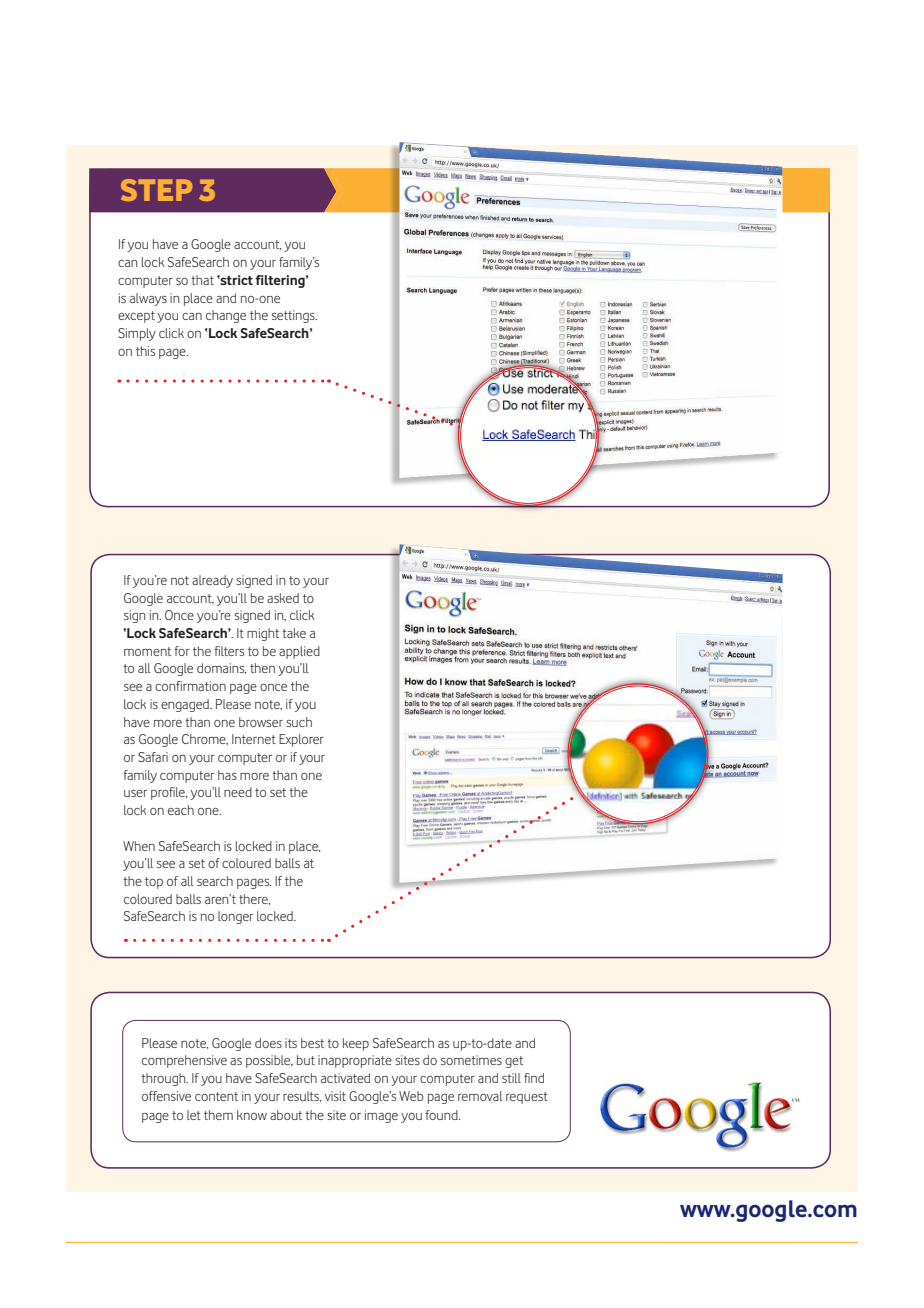 The width and height of the screenshot is (924, 1308). What do you see at coordinates (254, 899) in the screenshot?
I see `there` at bounding box center [254, 899].
